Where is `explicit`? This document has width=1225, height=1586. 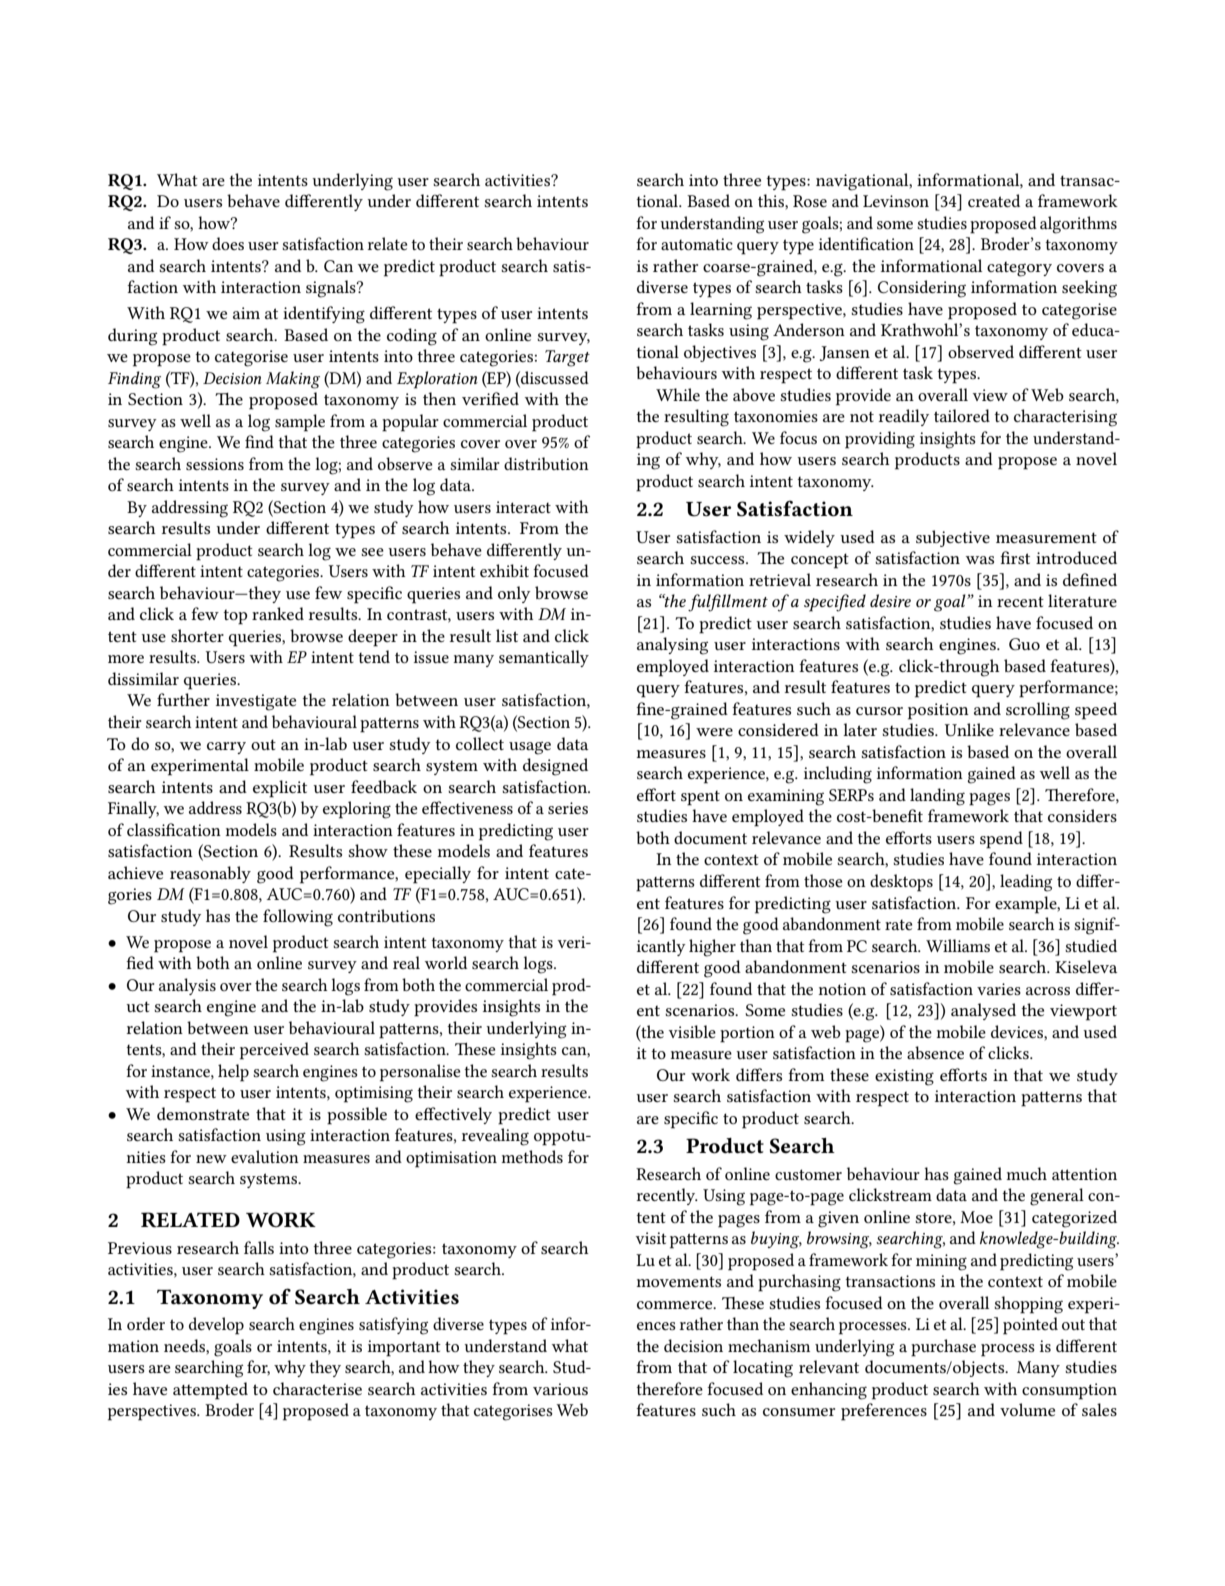
explicit is located at coordinates (280, 789).
